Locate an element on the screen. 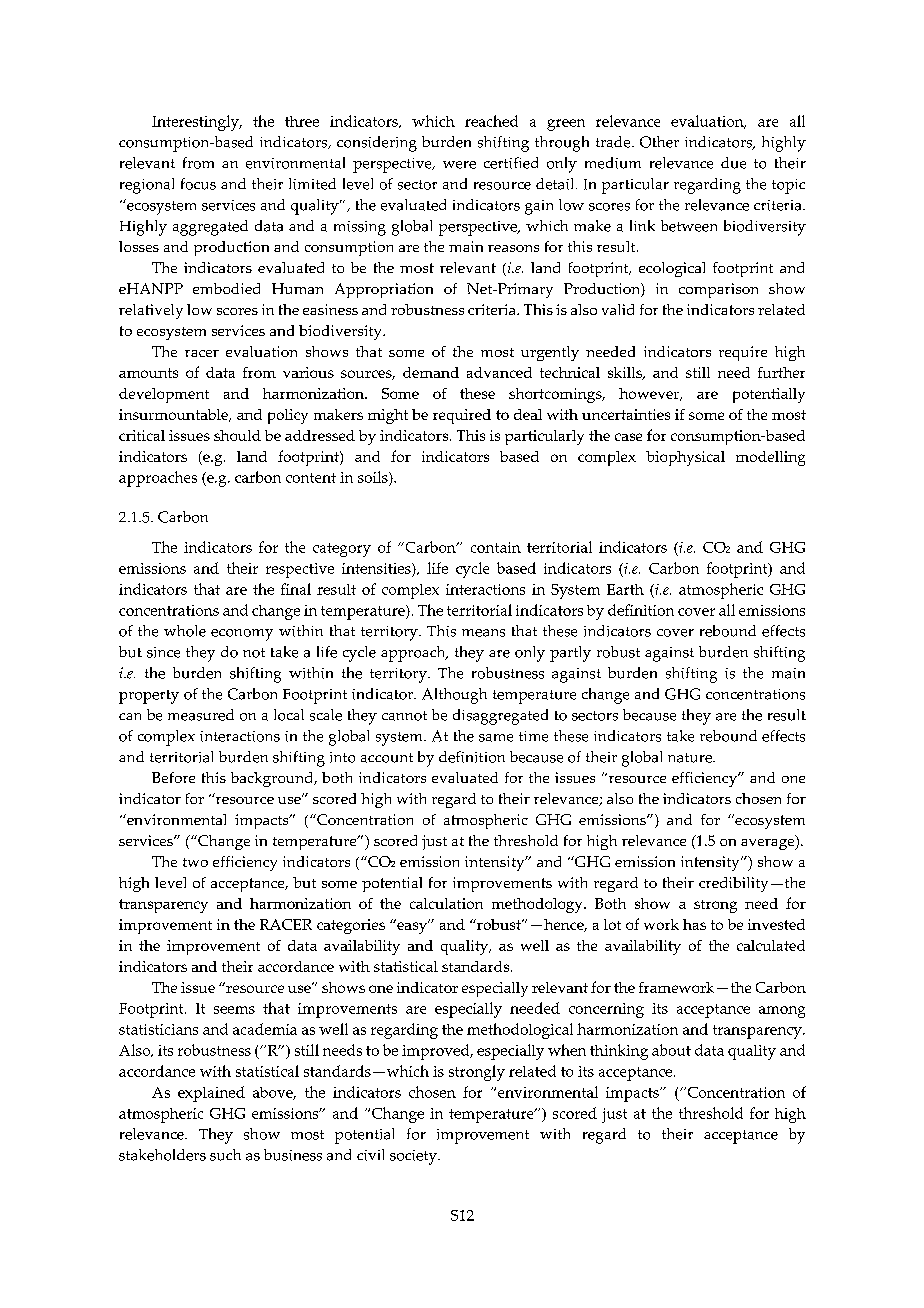  society is located at coordinates (414, 1157).
